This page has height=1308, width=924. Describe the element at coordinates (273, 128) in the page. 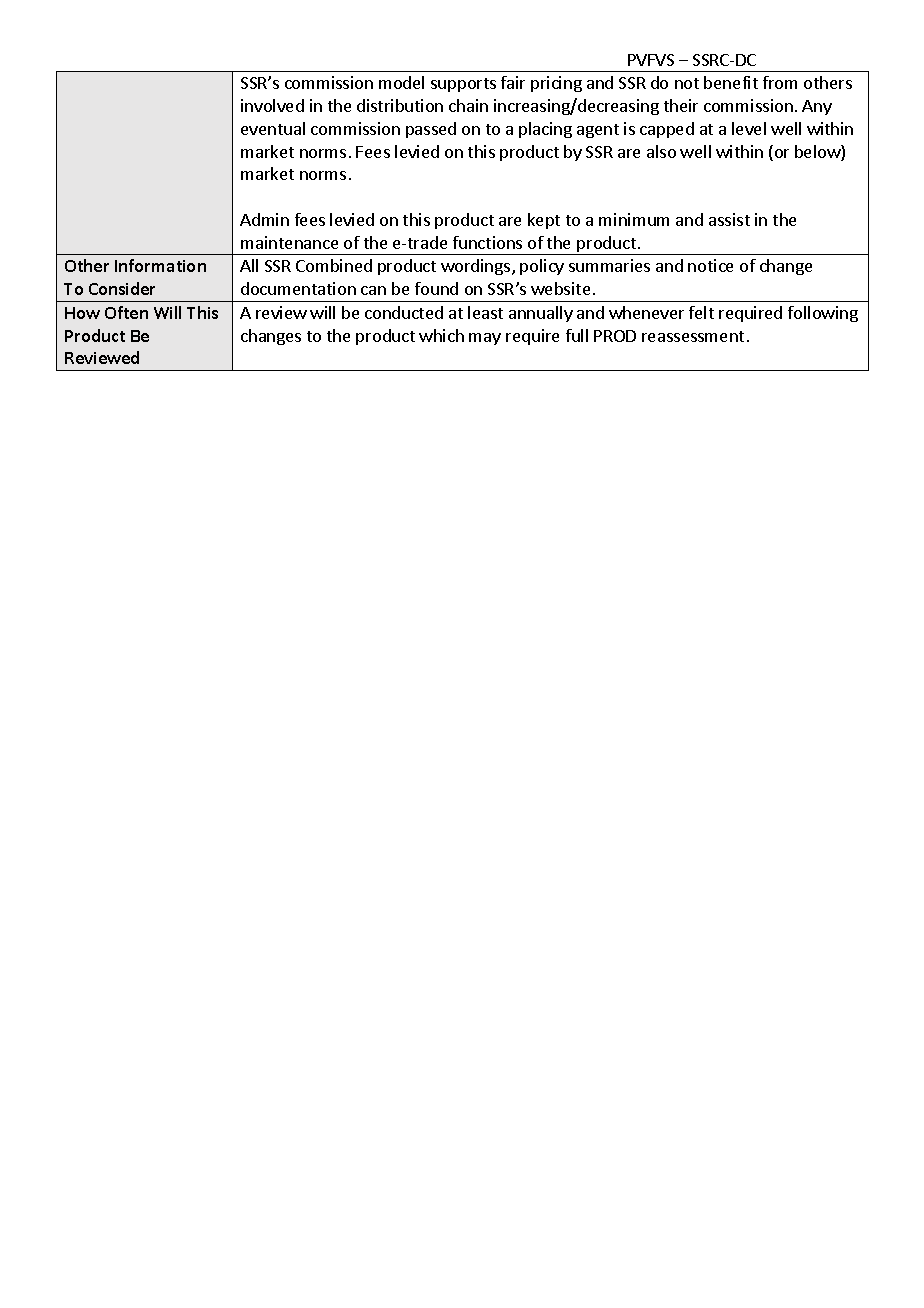

I see `eventual` at that location.
